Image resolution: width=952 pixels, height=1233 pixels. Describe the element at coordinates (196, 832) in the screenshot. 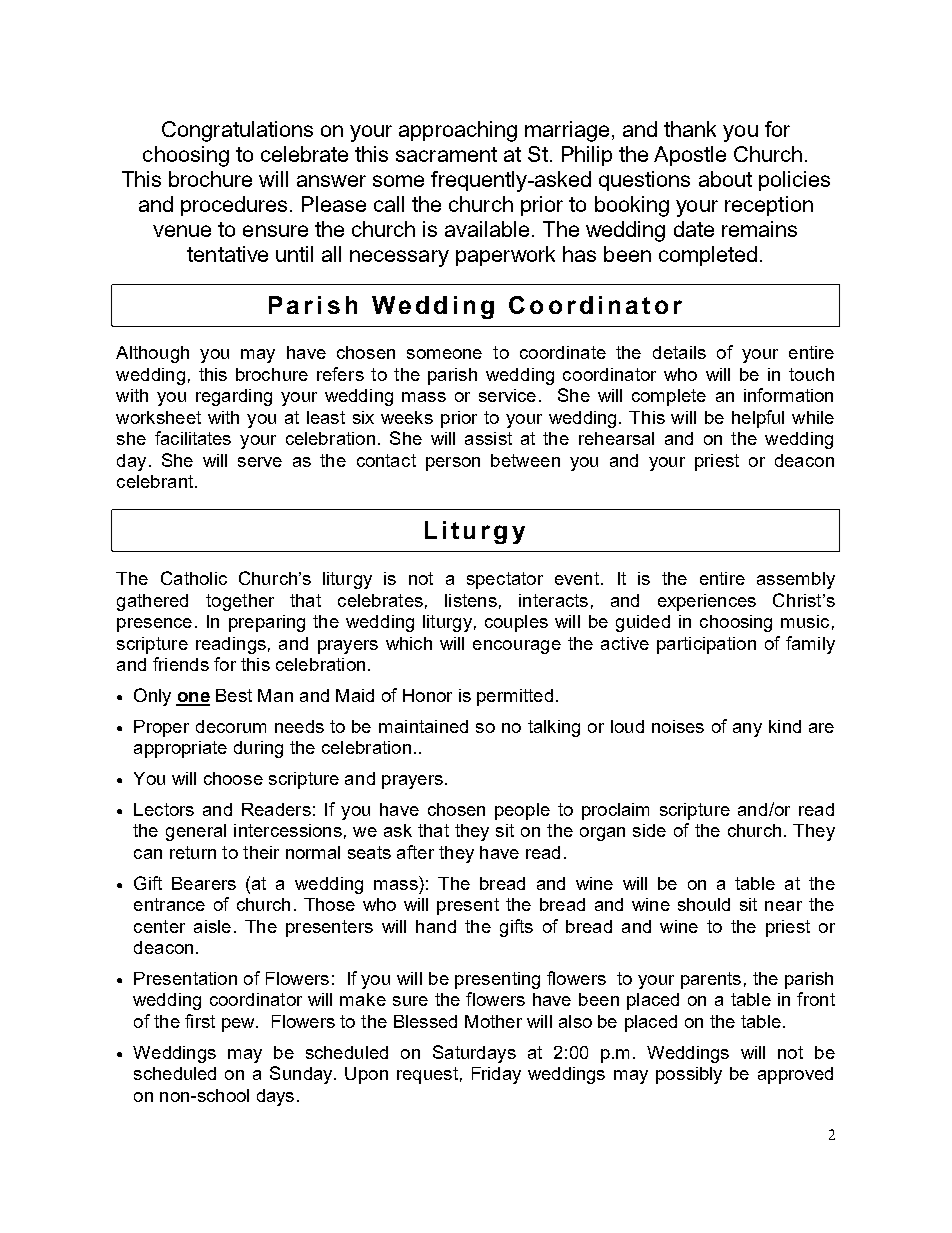

I see `general` at that location.
